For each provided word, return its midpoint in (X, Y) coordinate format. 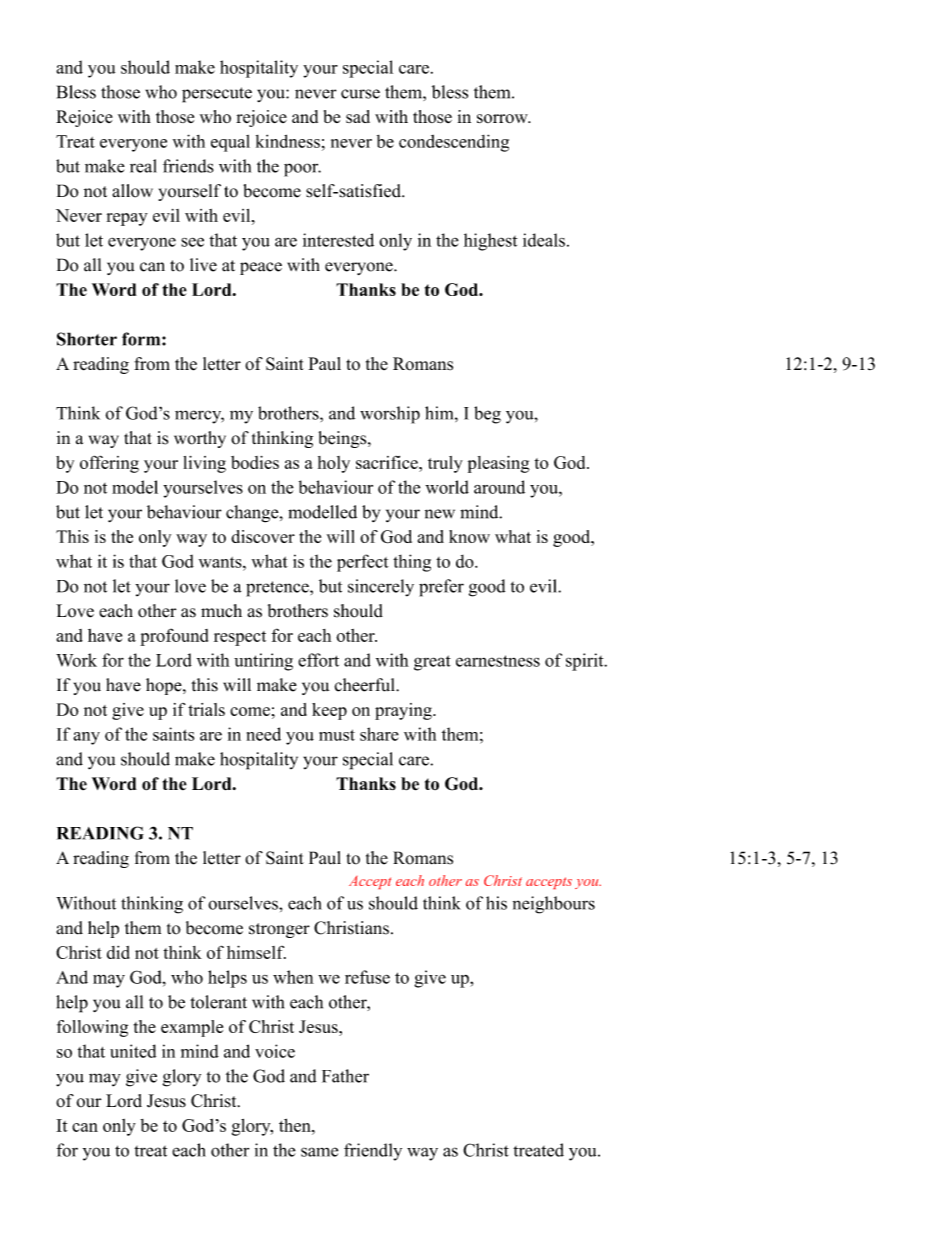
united (133, 1051)
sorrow (503, 118)
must (337, 735)
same (319, 1152)
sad (358, 116)
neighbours (554, 905)
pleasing (499, 464)
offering (109, 464)
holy (334, 464)
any (86, 738)
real (143, 166)
